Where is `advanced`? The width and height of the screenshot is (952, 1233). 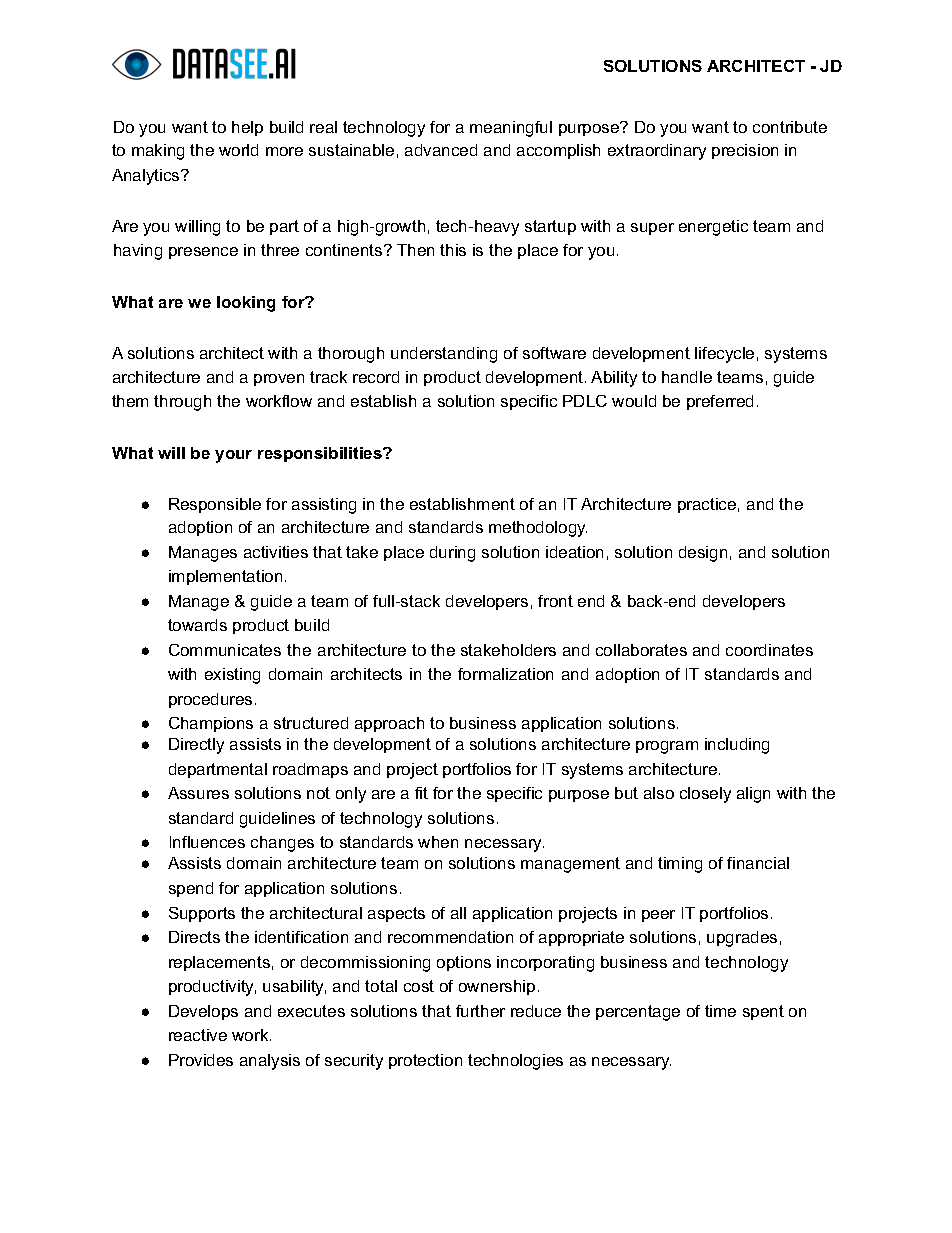 advanced is located at coordinates (441, 150).
